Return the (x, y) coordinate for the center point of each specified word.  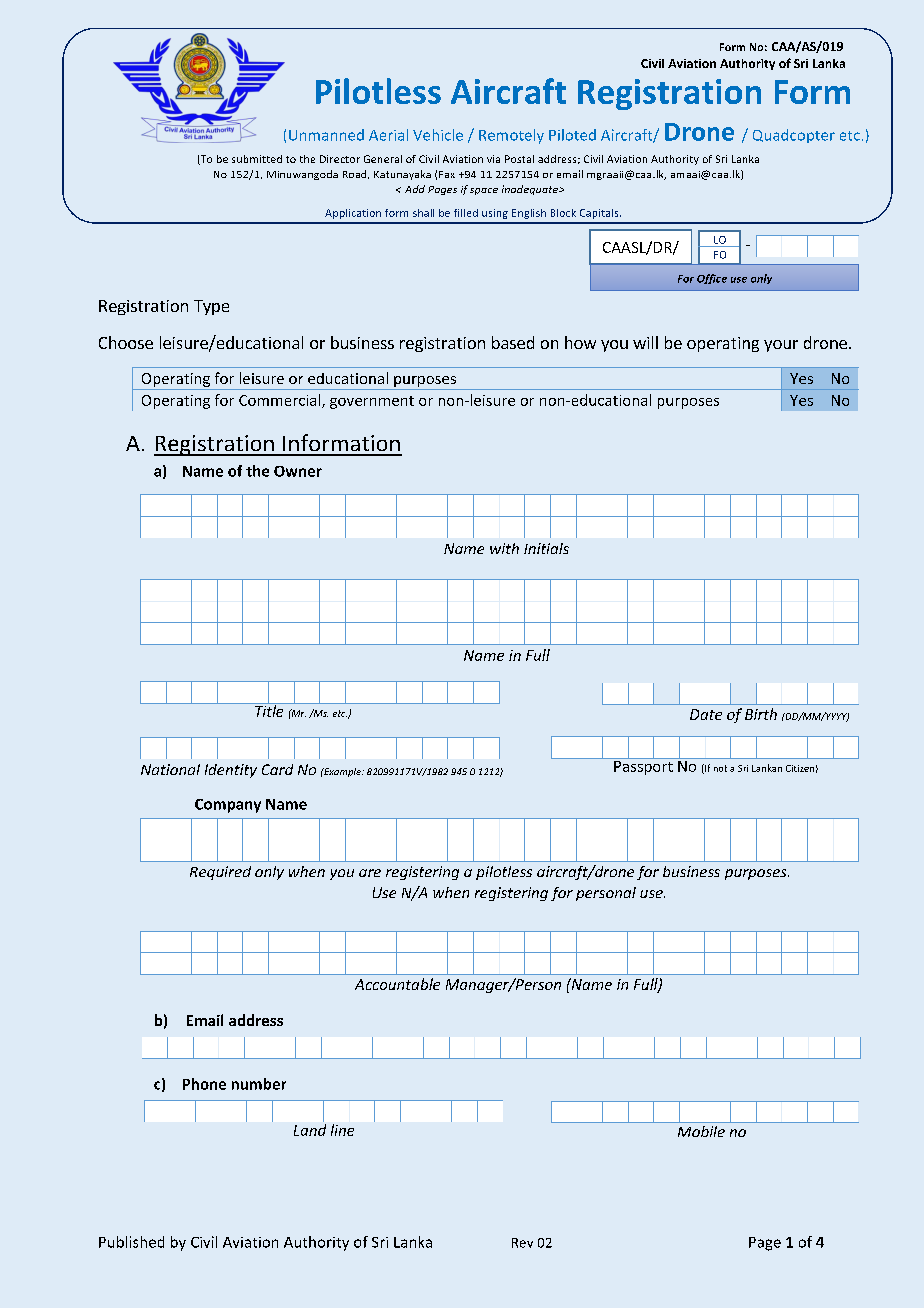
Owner (298, 471)
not (720, 768)
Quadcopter (794, 136)
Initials (546, 548)
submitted (257, 159)
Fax (447, 174)
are (370, 873)
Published (131, 1242)
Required (220, 873)
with (504, 548)
